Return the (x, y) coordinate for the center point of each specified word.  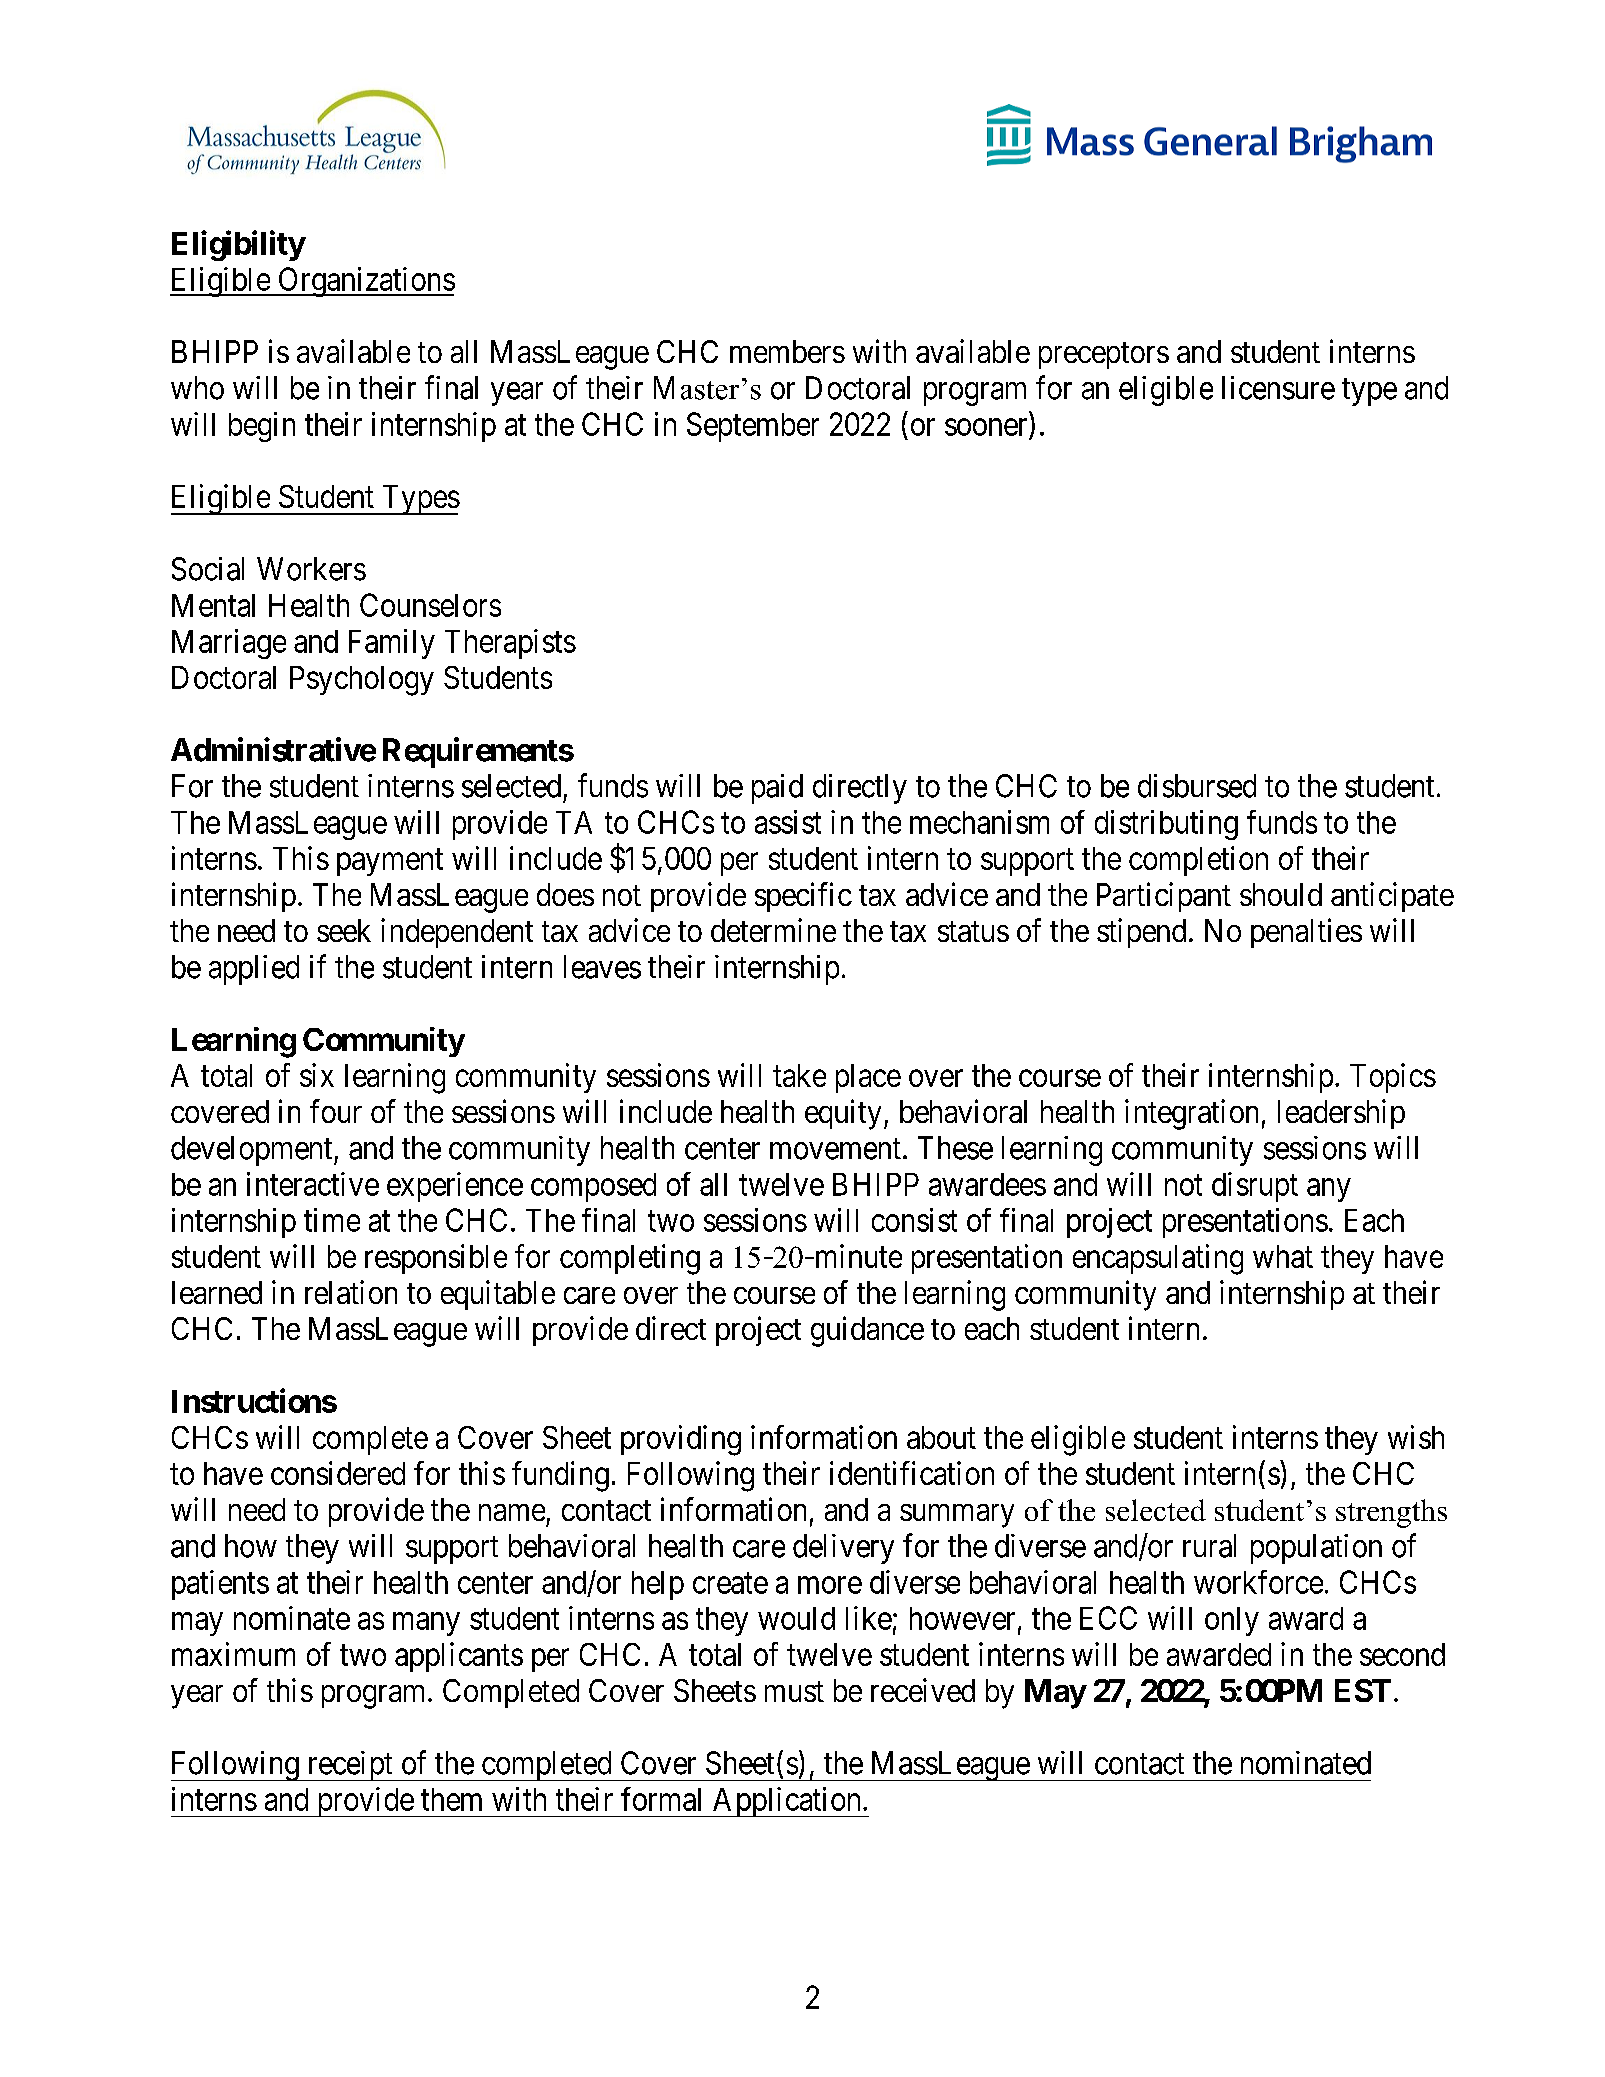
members (787, 351)
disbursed (1197, 786)
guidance (867, 1331)
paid (777, 789)
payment (390, 862)
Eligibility (238, 245)
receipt (350, 1766)
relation (351, 1292)
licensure (1278, 388)
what (1283, 1256)
